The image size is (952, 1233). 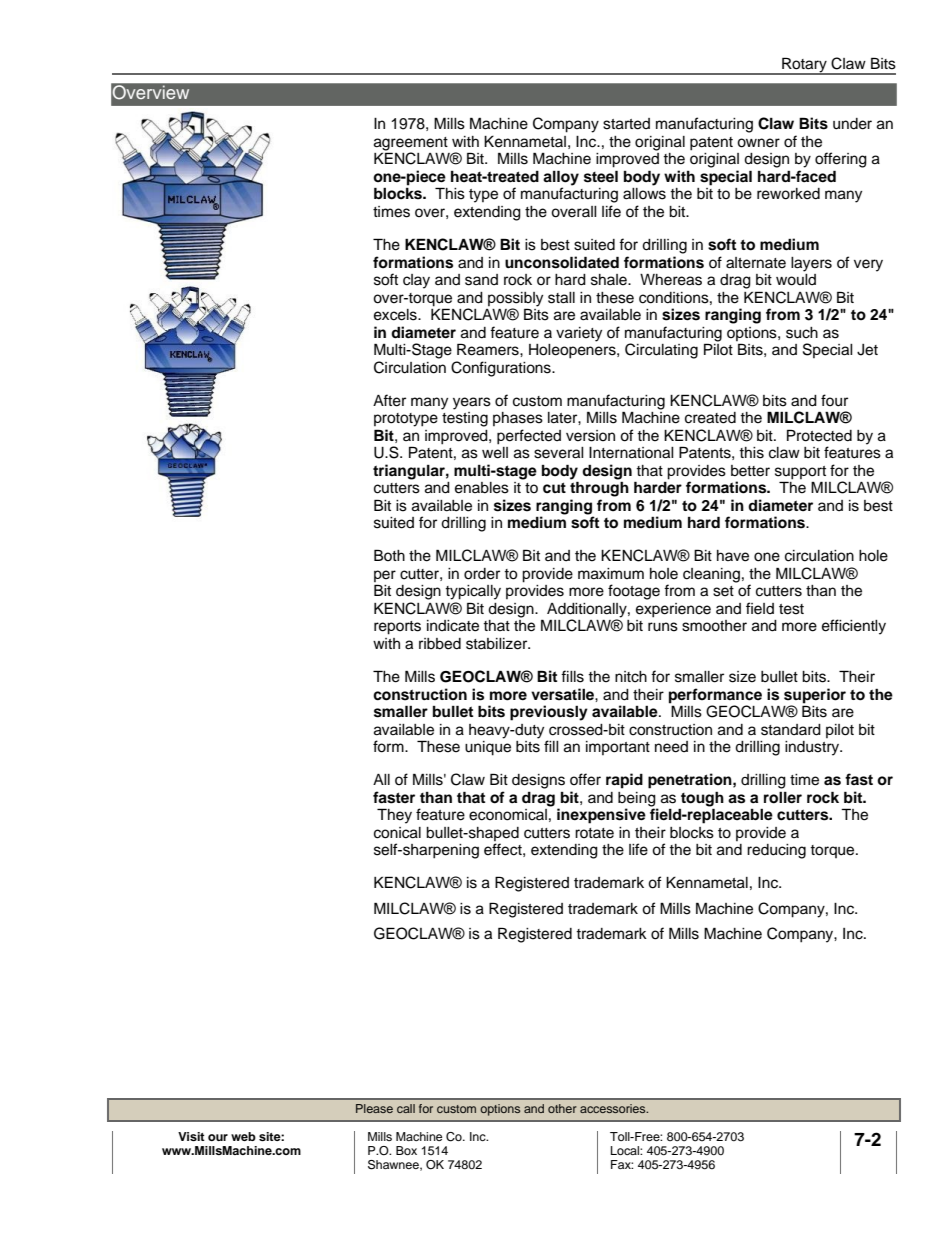 I want to click on accessories, so click(x=614, y=1108).
